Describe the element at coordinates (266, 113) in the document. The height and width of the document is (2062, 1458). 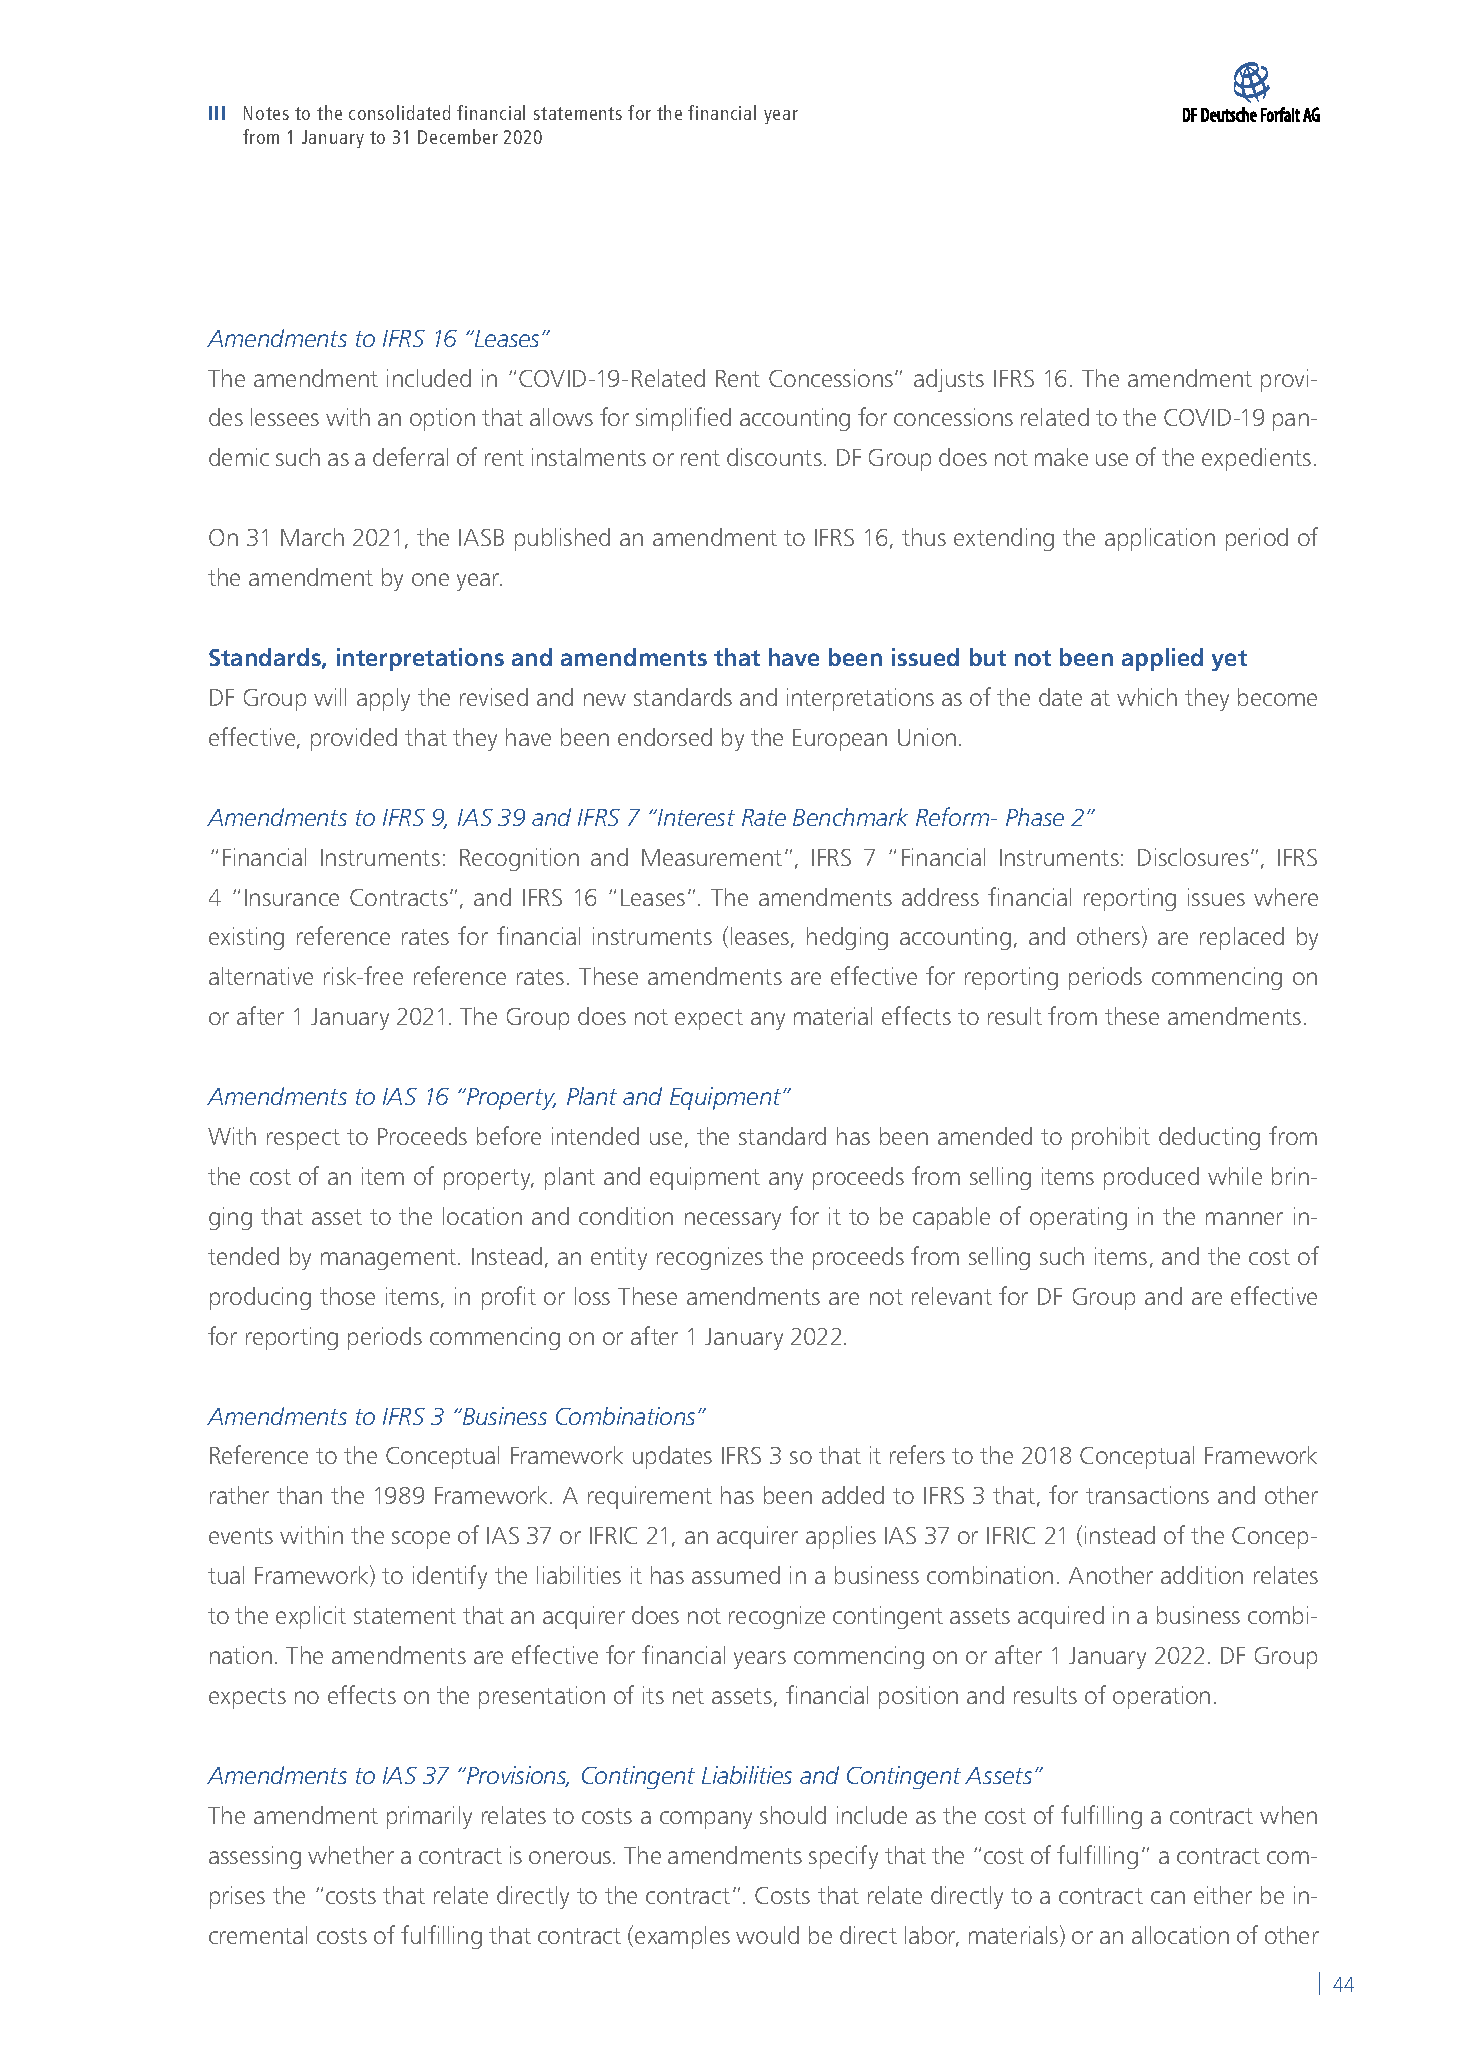
I see `Notes` at that location.
